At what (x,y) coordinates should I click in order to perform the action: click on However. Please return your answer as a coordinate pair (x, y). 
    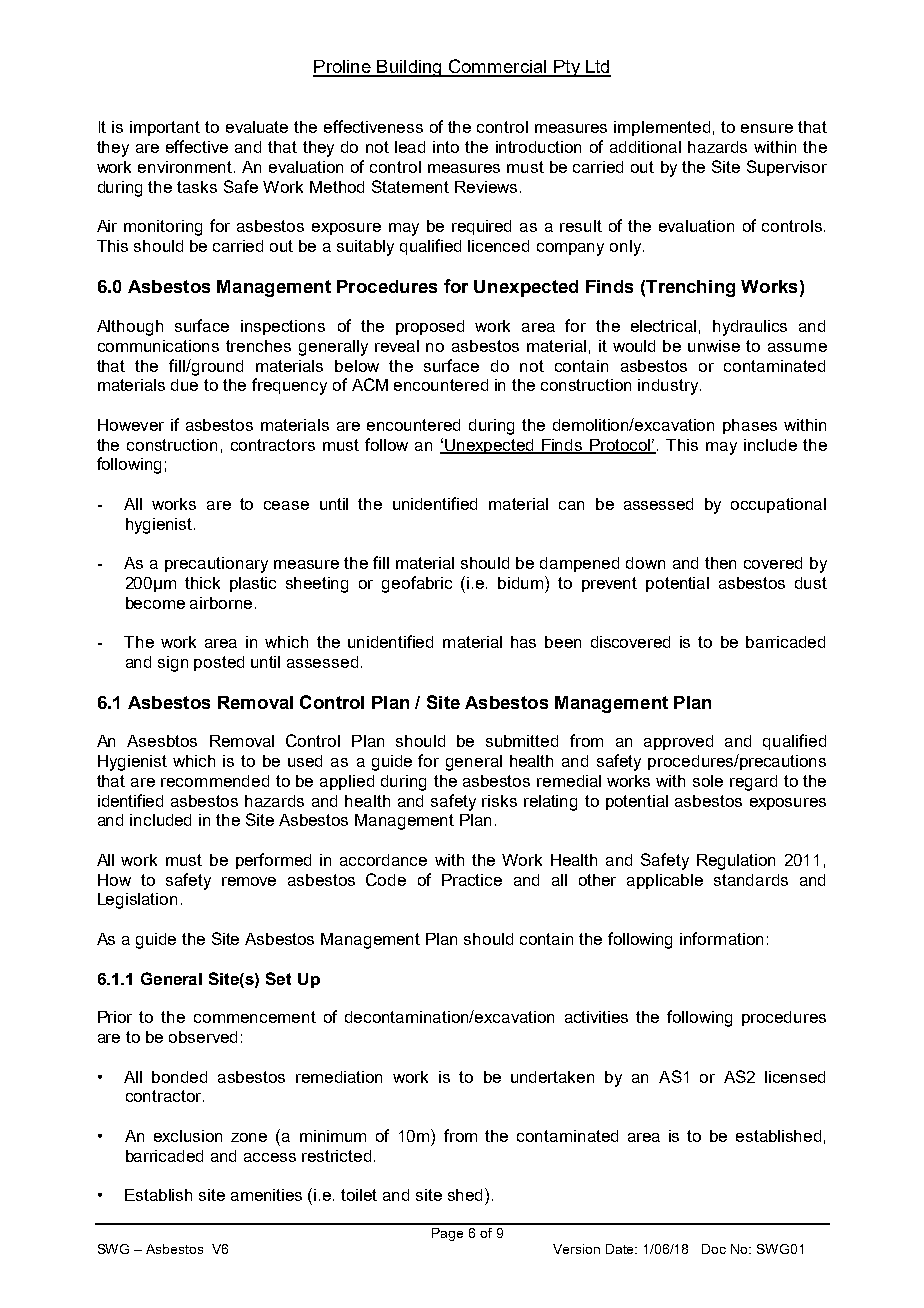
    Looking at the image, I should click on (131, 425).
